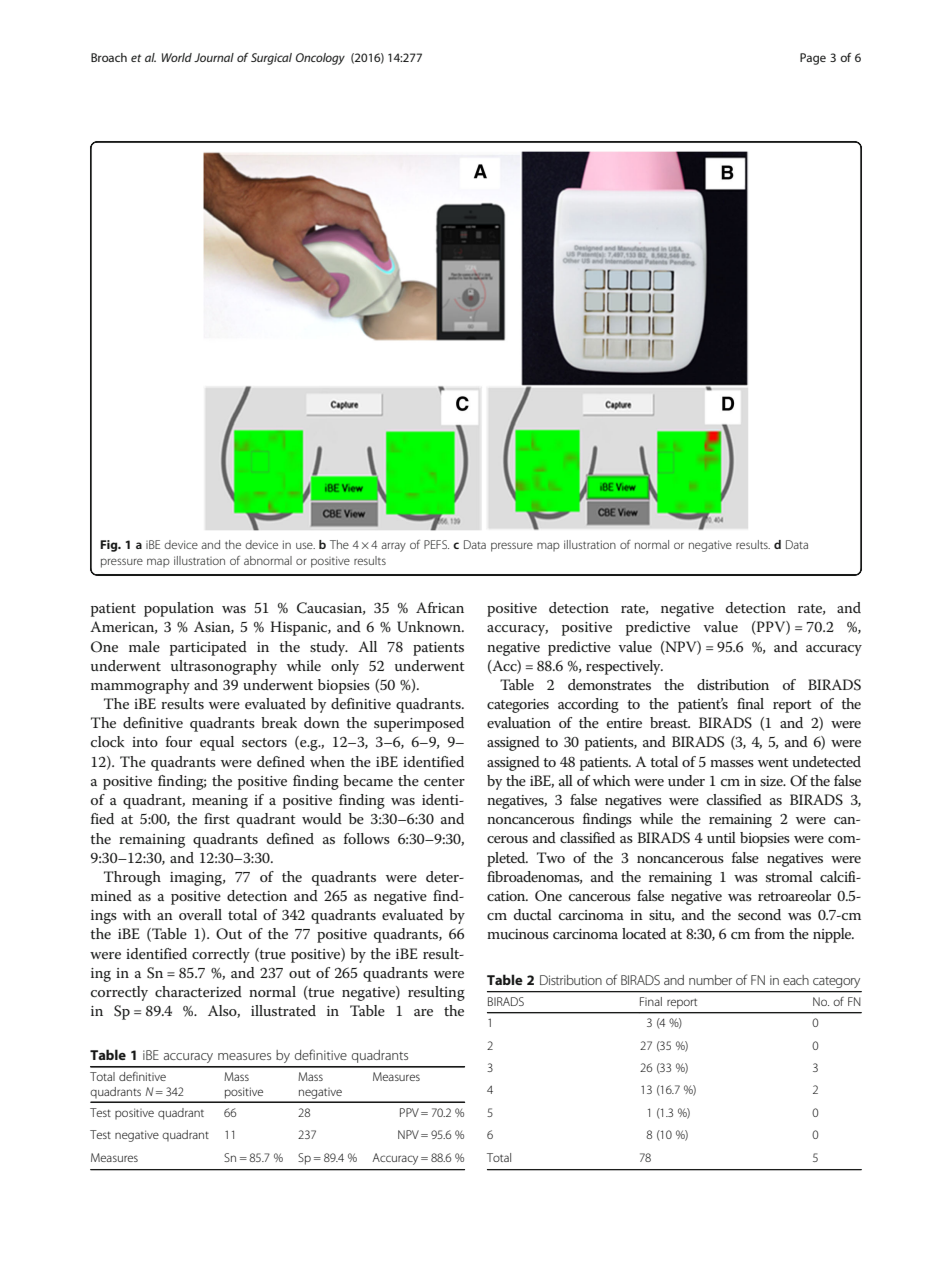 This screenshot has width=952, height=1265. Describe the element at coordinates (624, 667) in the screenshot. I see `respectively` at that location.
